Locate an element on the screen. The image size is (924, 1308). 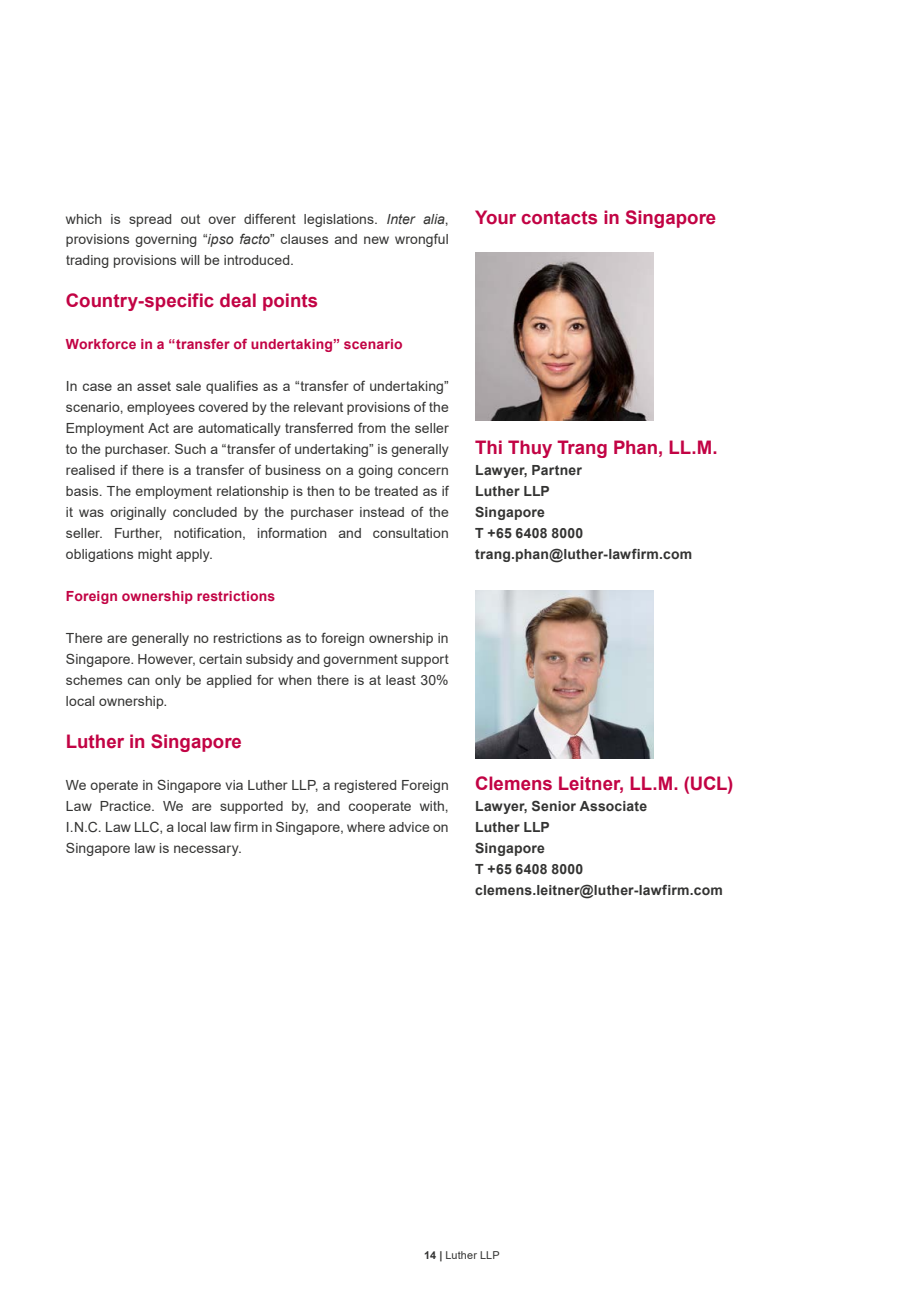
subsidy is located at coordinates (269, 660).
